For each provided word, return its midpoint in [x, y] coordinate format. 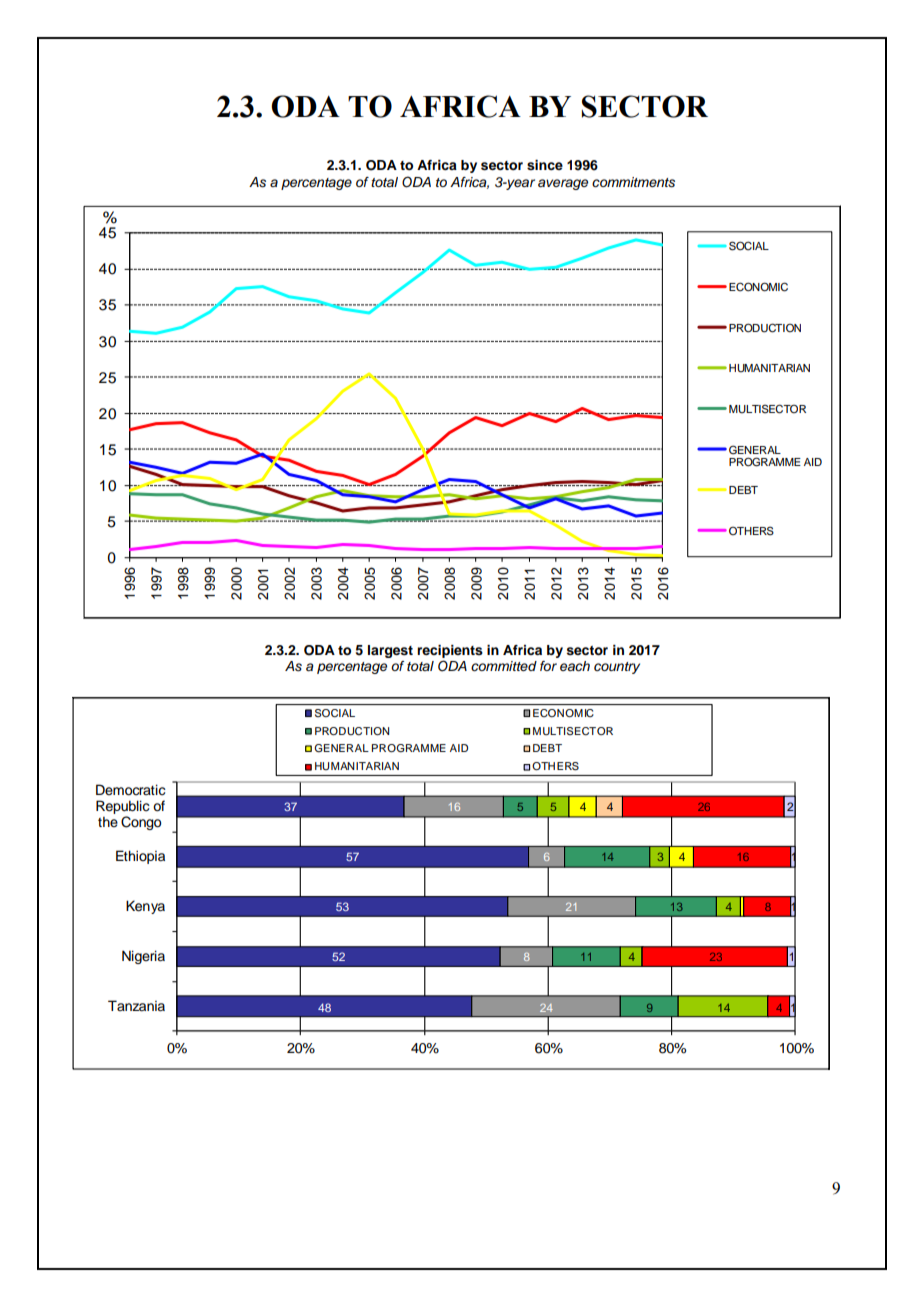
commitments [633, 182]
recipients [450, 651]
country [617, 668]
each [575, 666]
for [548, 666]
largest [390, 651]
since [545, 165]
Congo [141, 823]
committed [504, 666]
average [563, 184]
